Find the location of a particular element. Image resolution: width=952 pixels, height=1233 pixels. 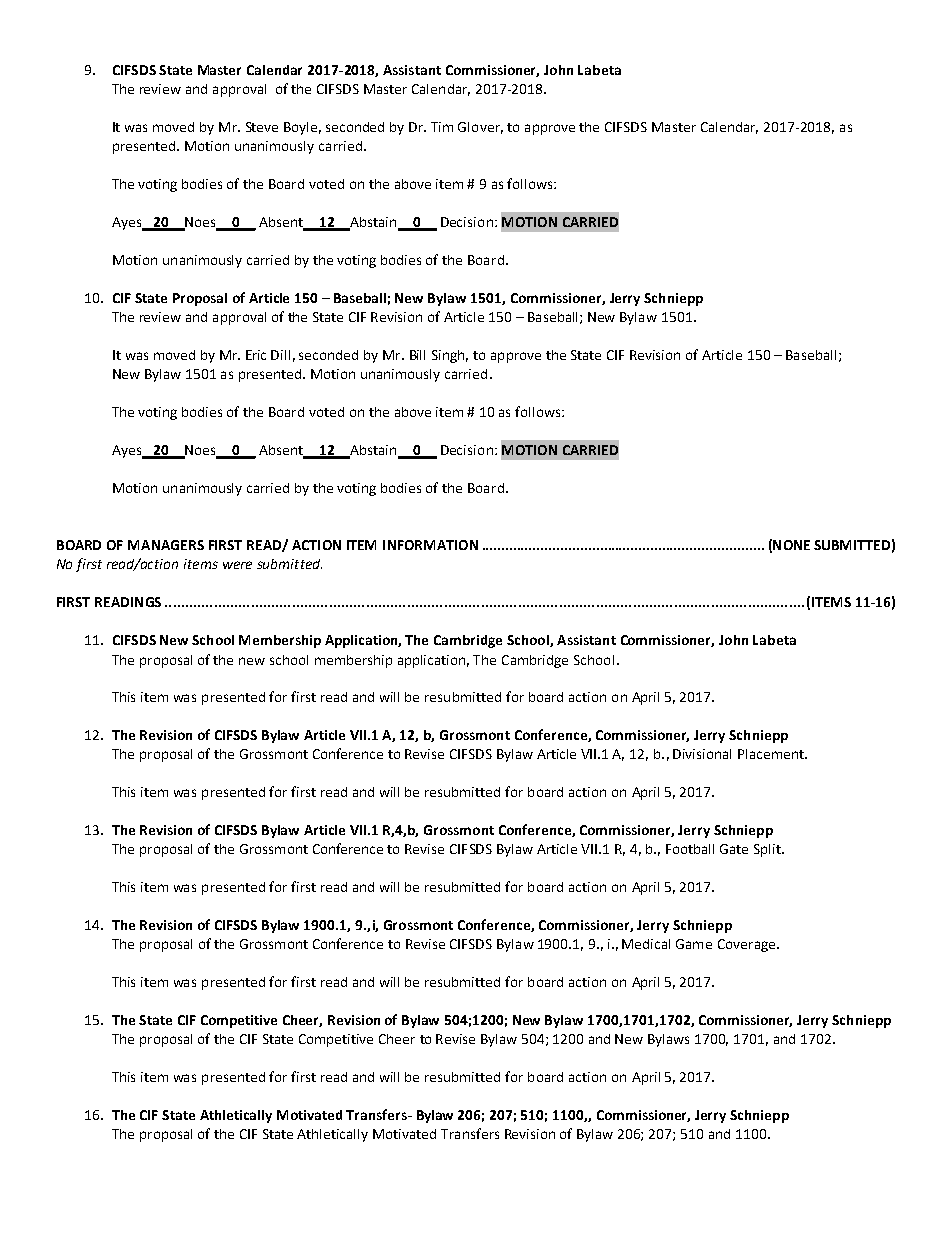

Medical is located at coordinates (646, 944).
